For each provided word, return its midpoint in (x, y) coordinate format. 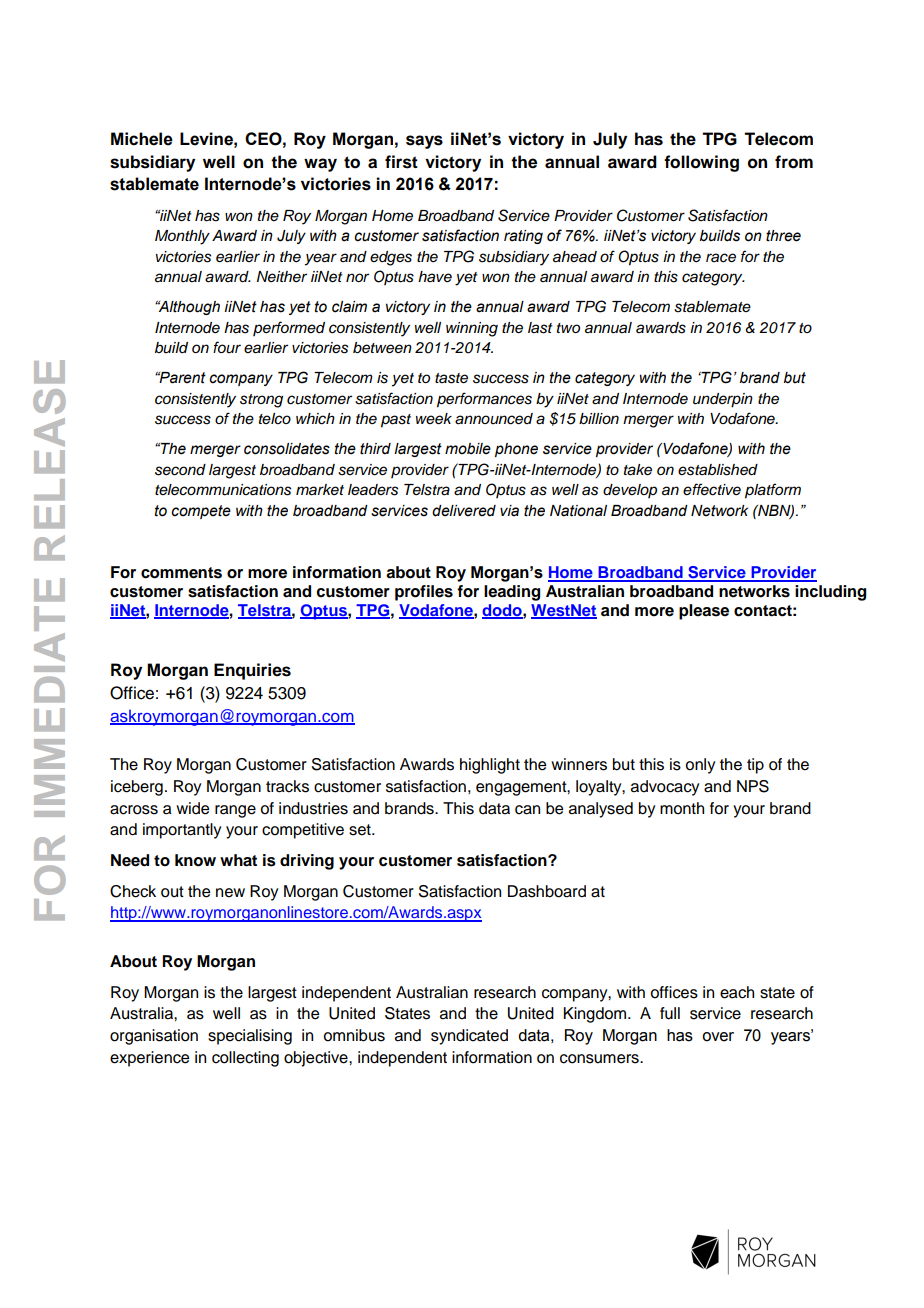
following (701, 163)
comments (181, 573)
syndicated (469, 1037)
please (704, 612)
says (424, 142)
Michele (142, 139)
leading (512, 593)
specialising (250, 1037)
